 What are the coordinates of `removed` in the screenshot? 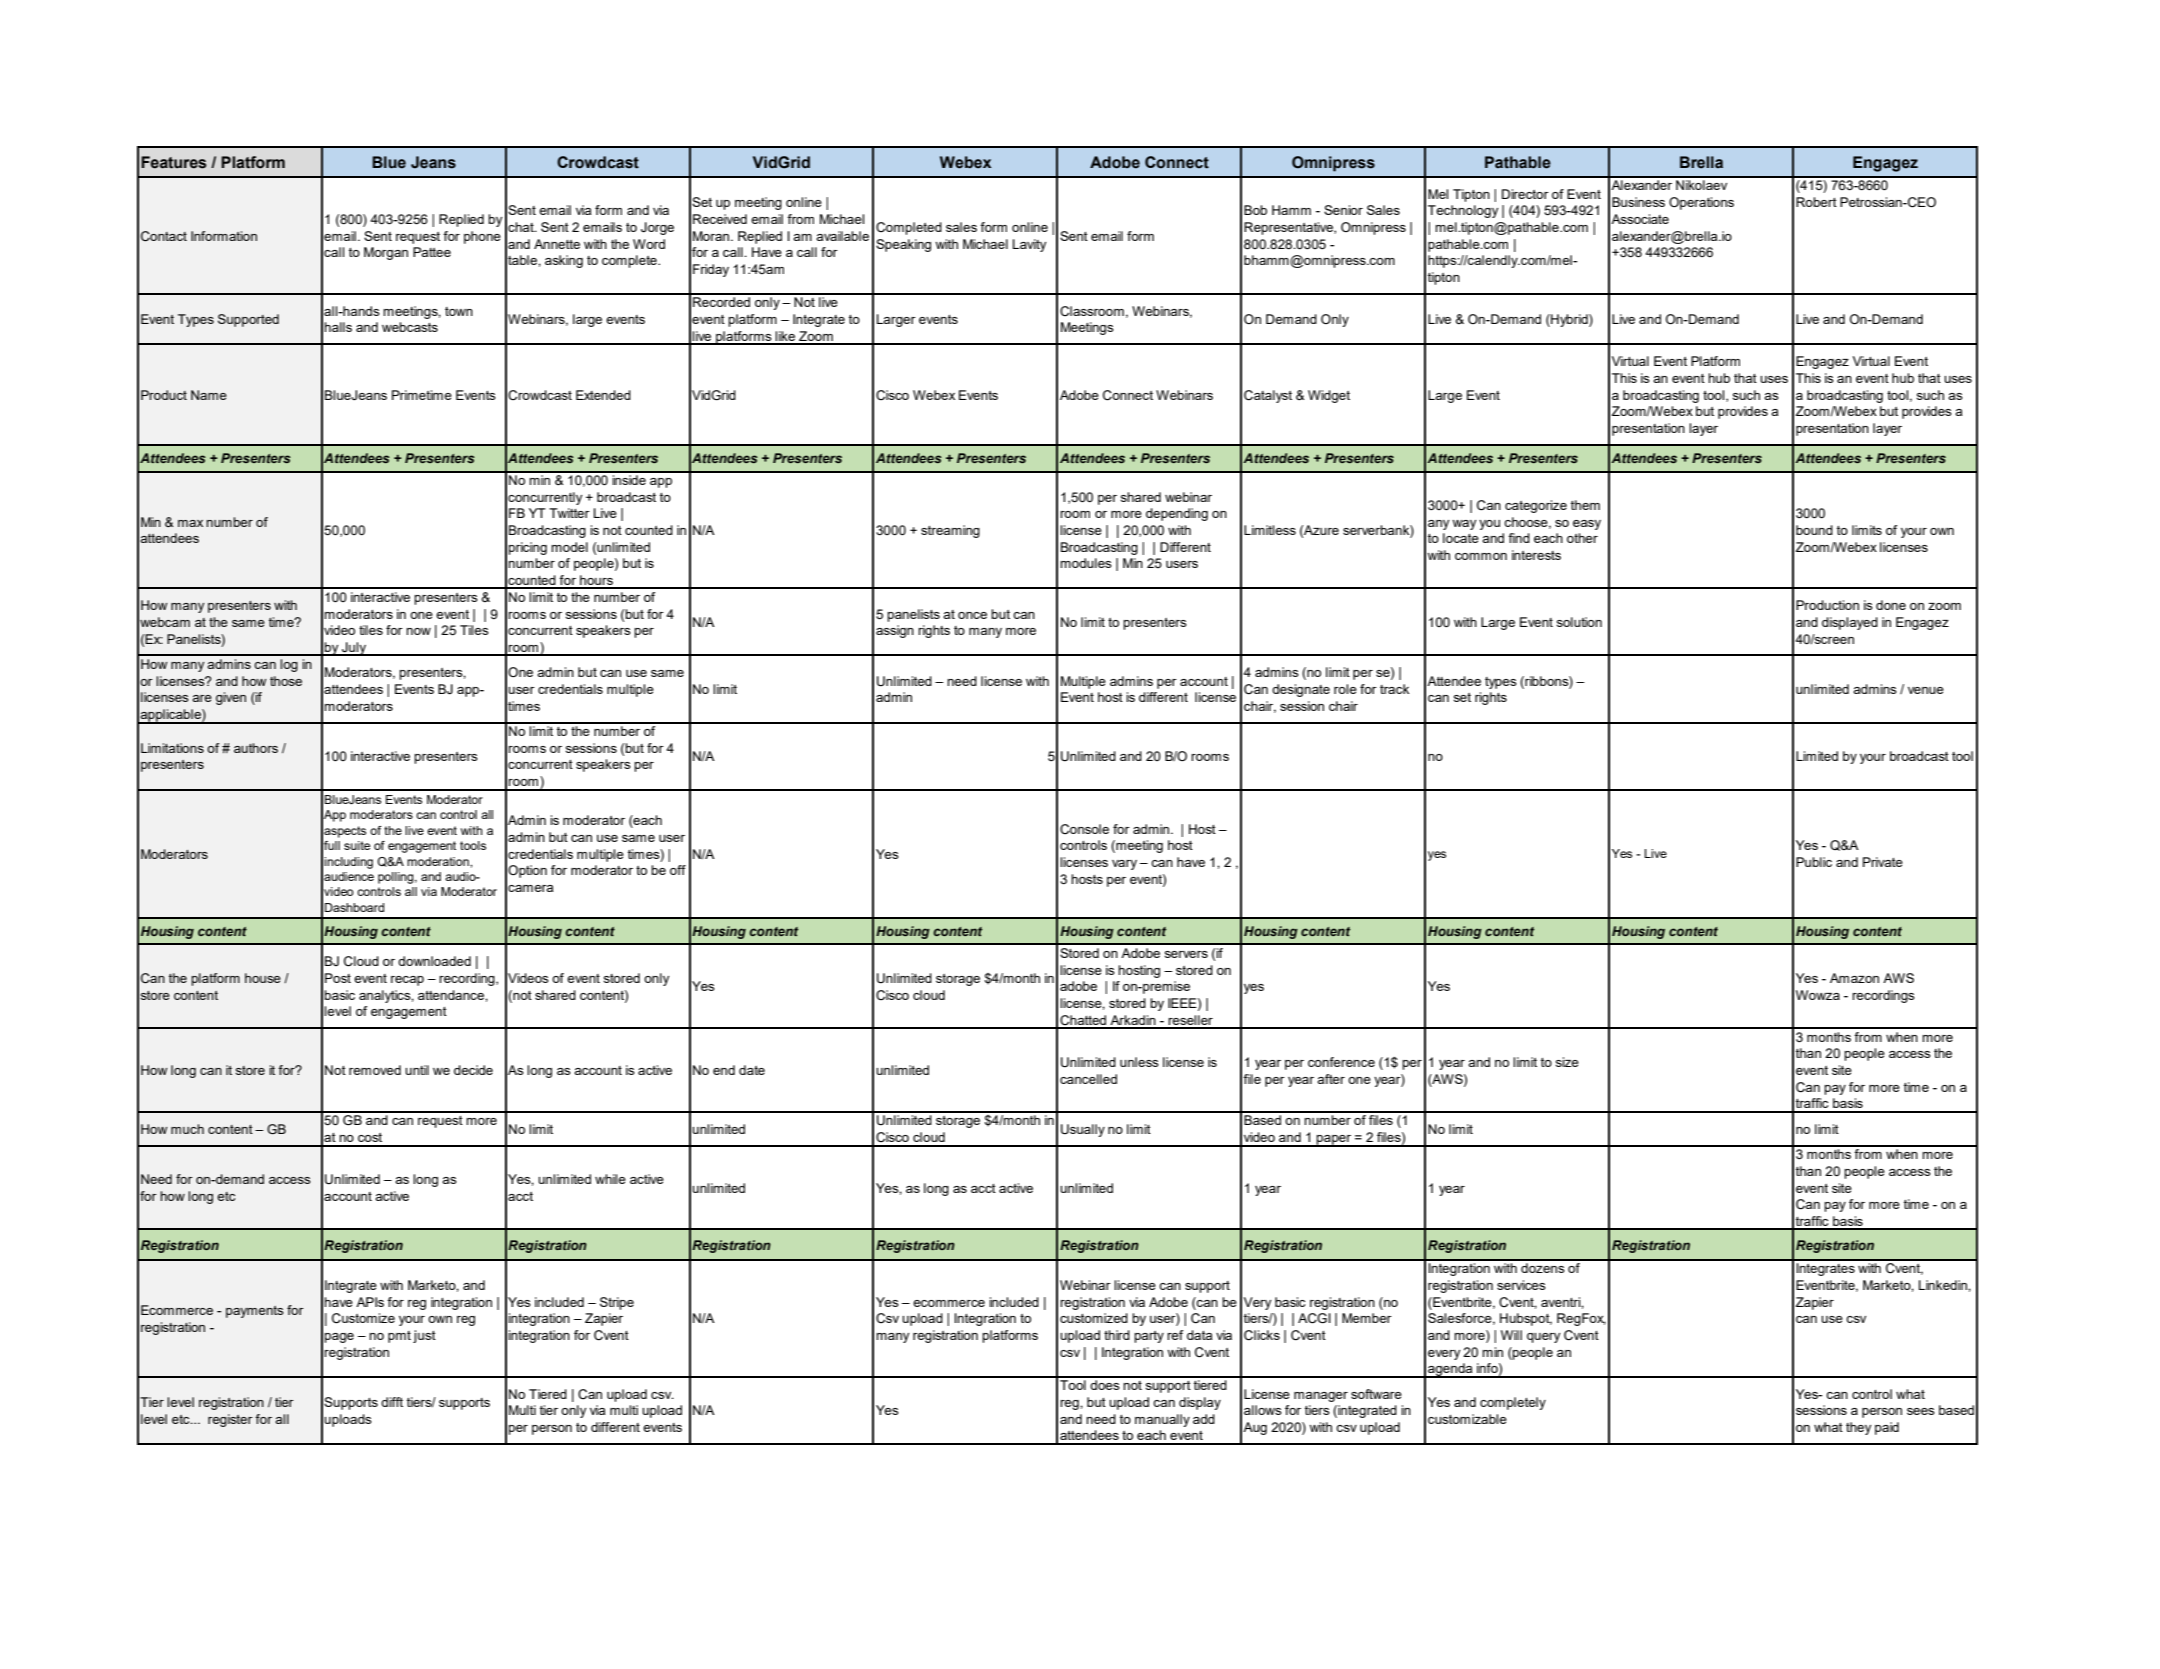 It's located at (375, 1070).
